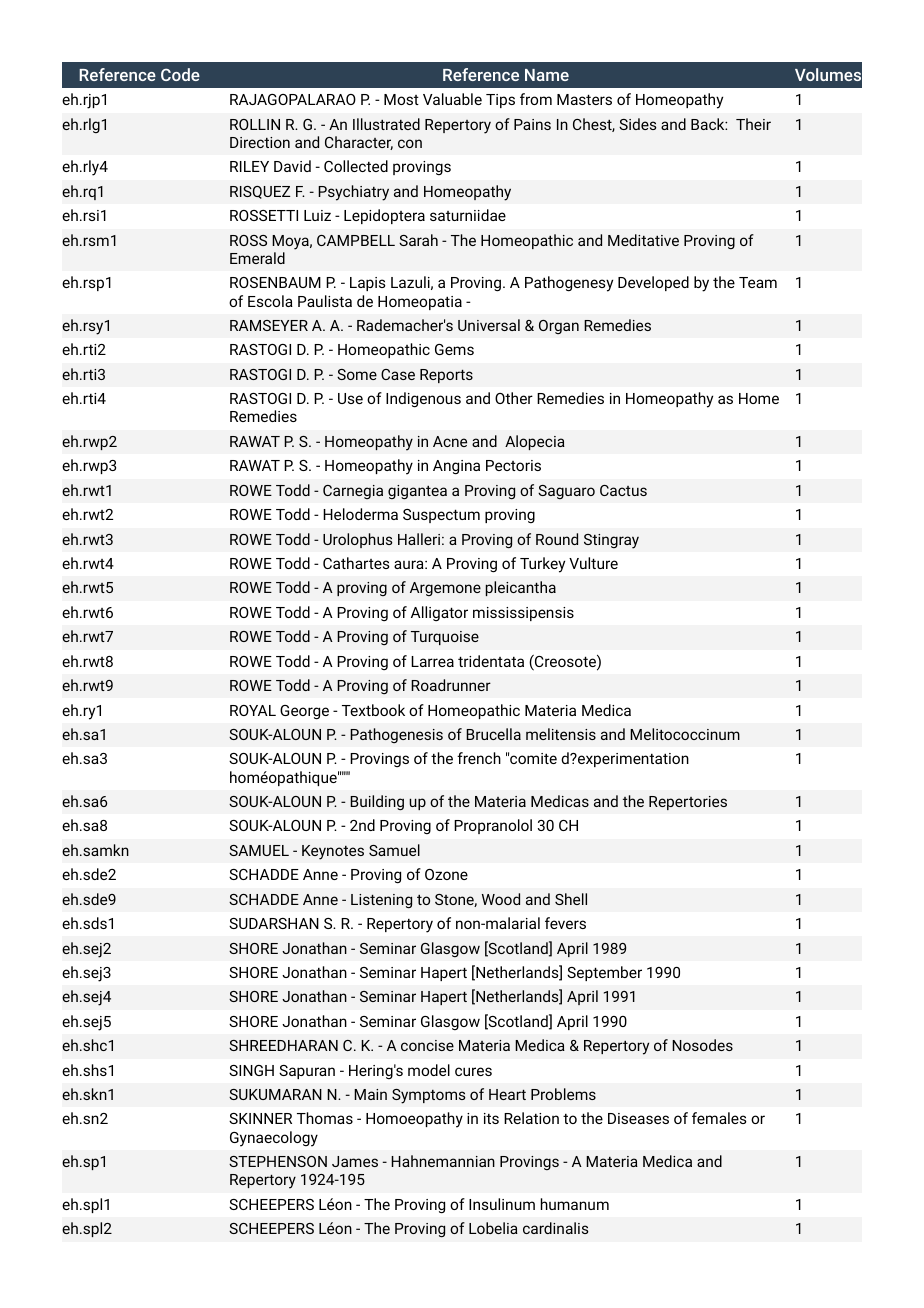 The width and height of the screenshot is (924, 1308). Describe the element at coordinates (493, 1228) in the screenshot. I see `Lobelia` at that location.
